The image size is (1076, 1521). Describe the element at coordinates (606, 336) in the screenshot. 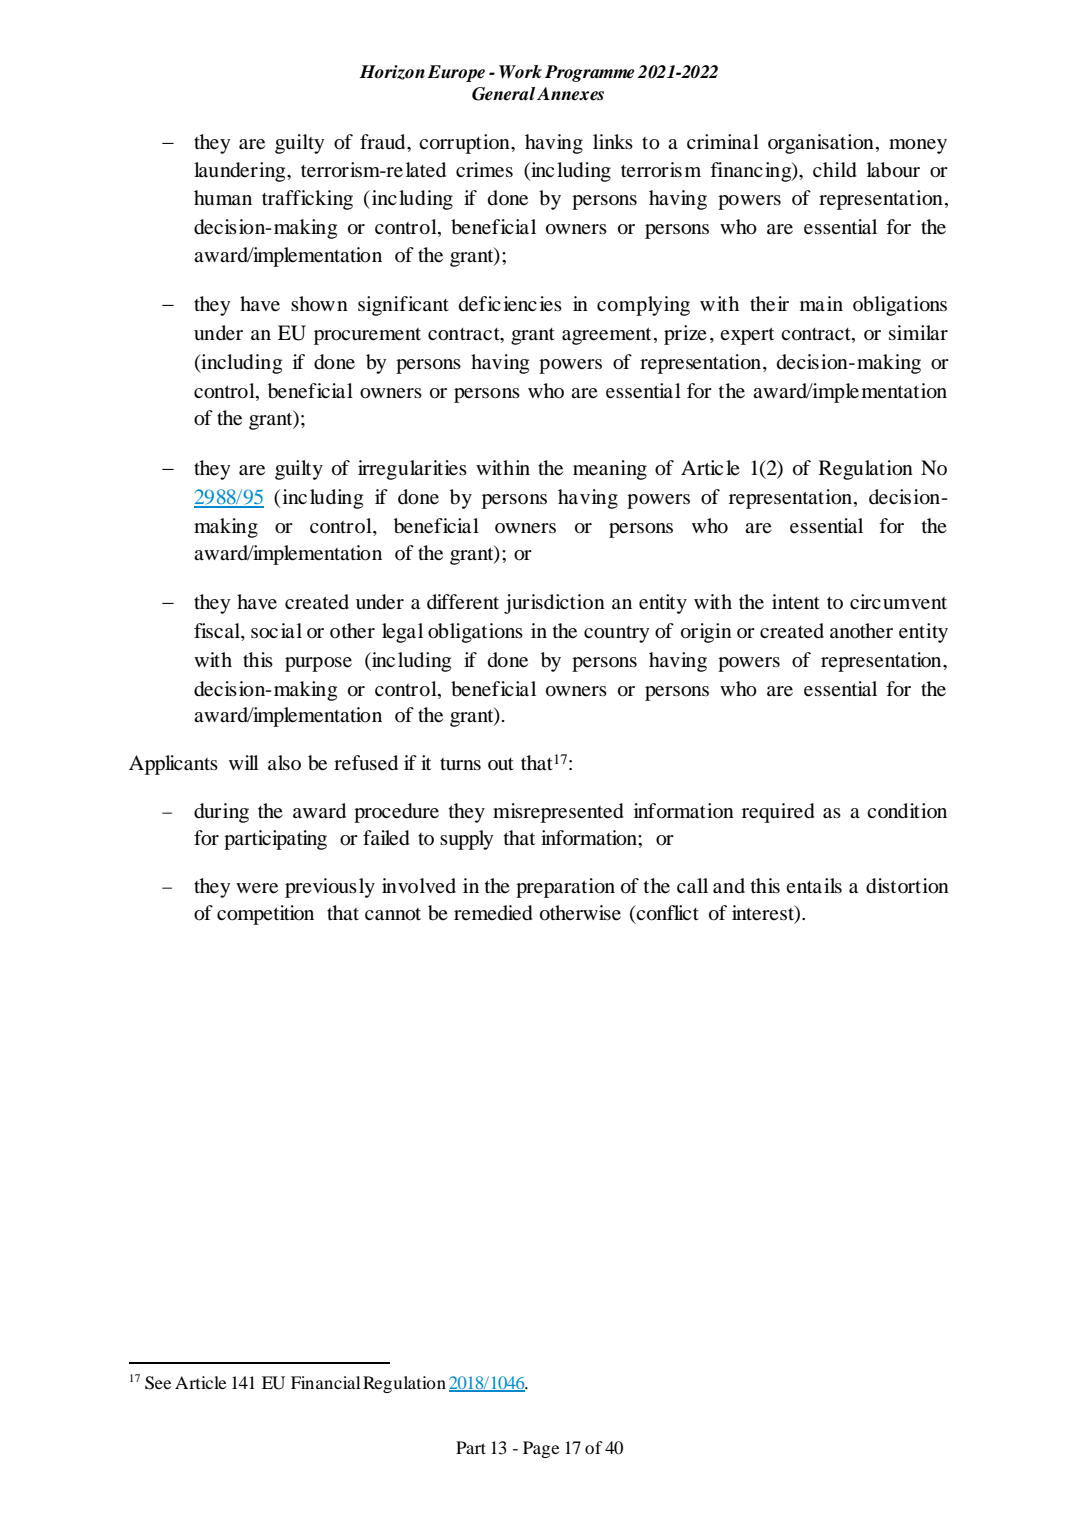

I see `agreement` at that location.
